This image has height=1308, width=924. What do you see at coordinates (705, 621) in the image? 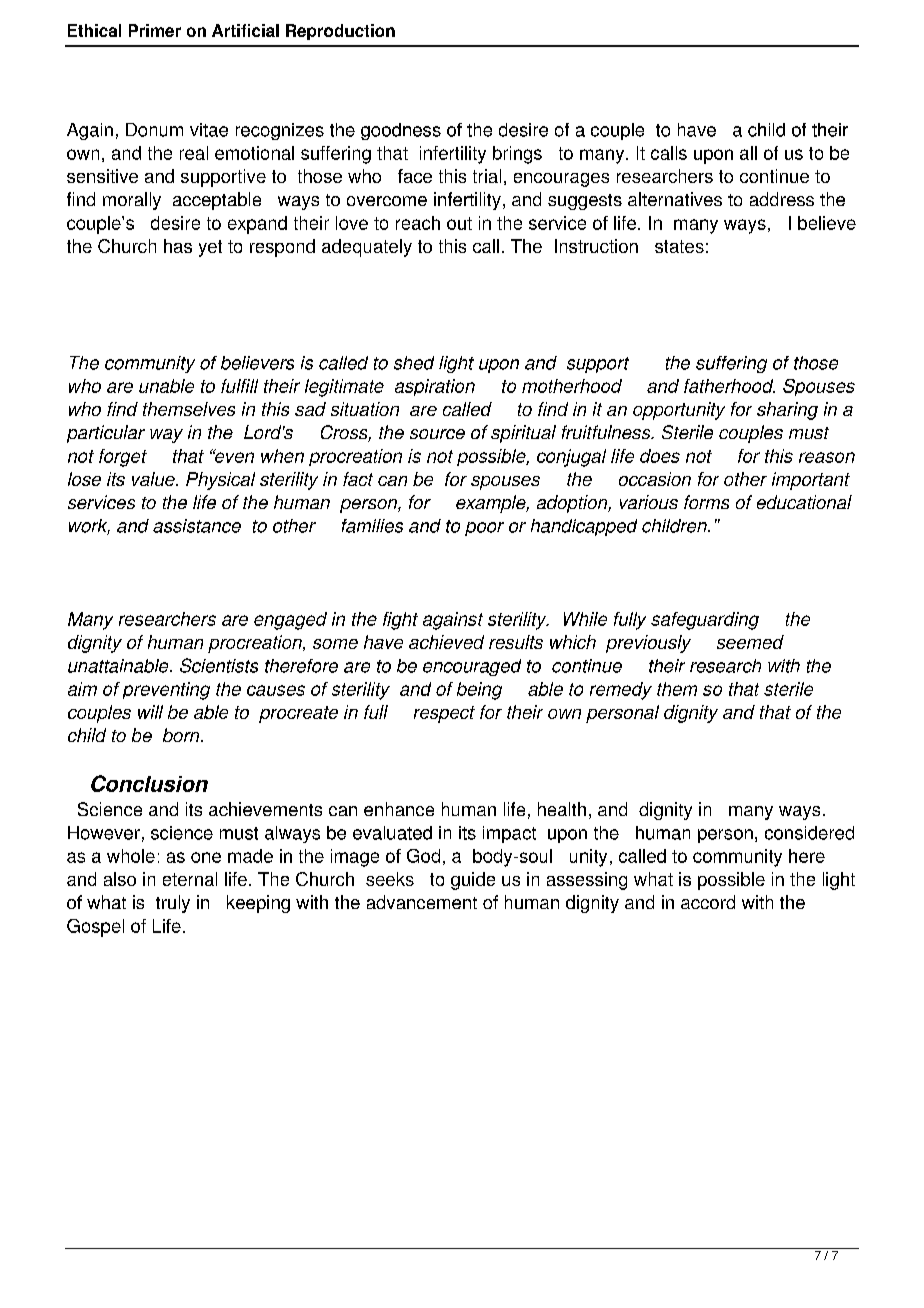
I see `safeguarding` at bounding box center [705, 621].
